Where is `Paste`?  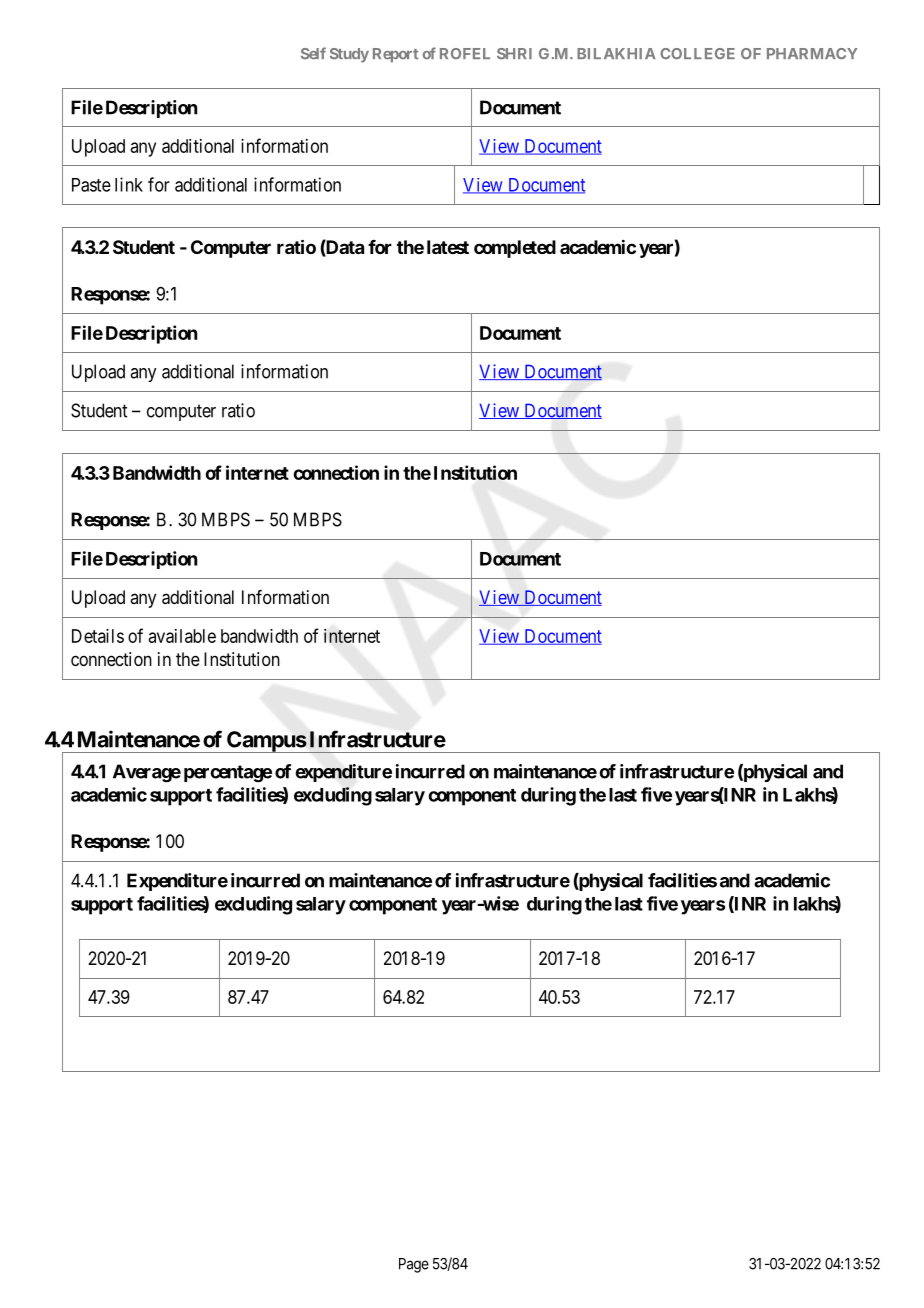
Paste is located at coordinates (91, 185).
